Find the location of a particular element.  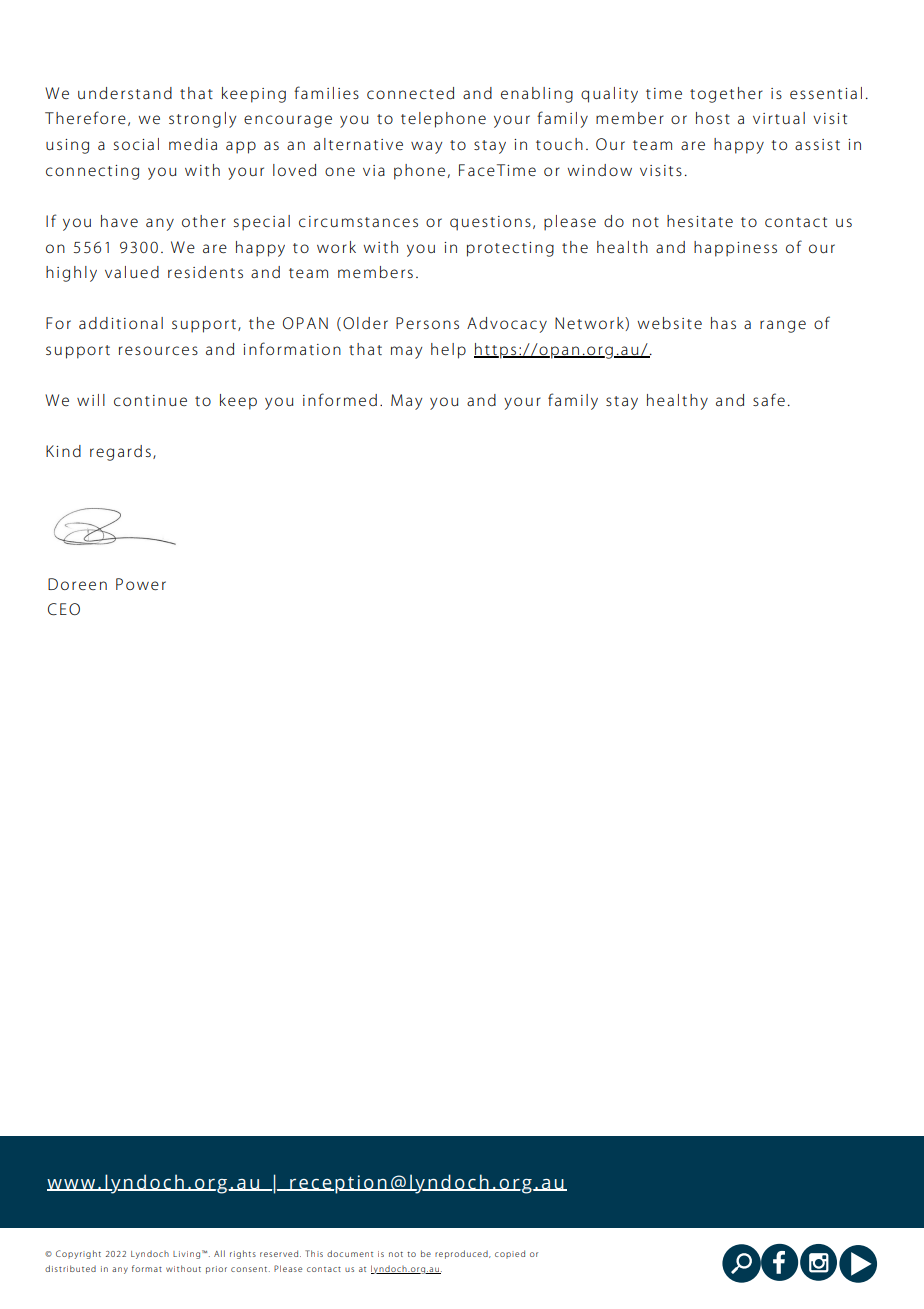

copied is located at coordinates (510, 1254).
